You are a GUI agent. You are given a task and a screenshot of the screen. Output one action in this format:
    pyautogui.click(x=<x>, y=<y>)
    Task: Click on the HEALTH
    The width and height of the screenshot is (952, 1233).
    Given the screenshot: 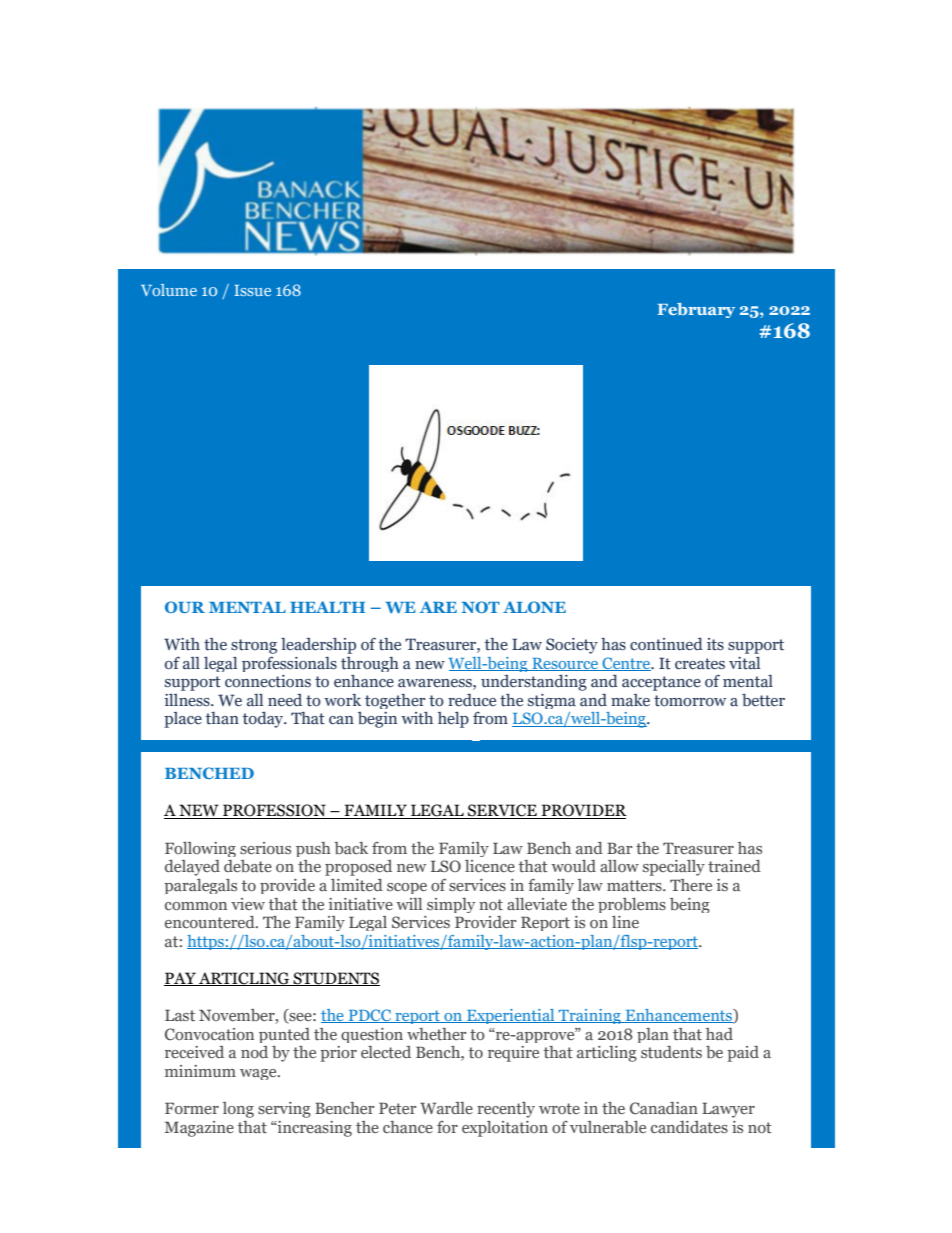 What is the action you would take?
    pyautogui.click(x=327, y=607)
